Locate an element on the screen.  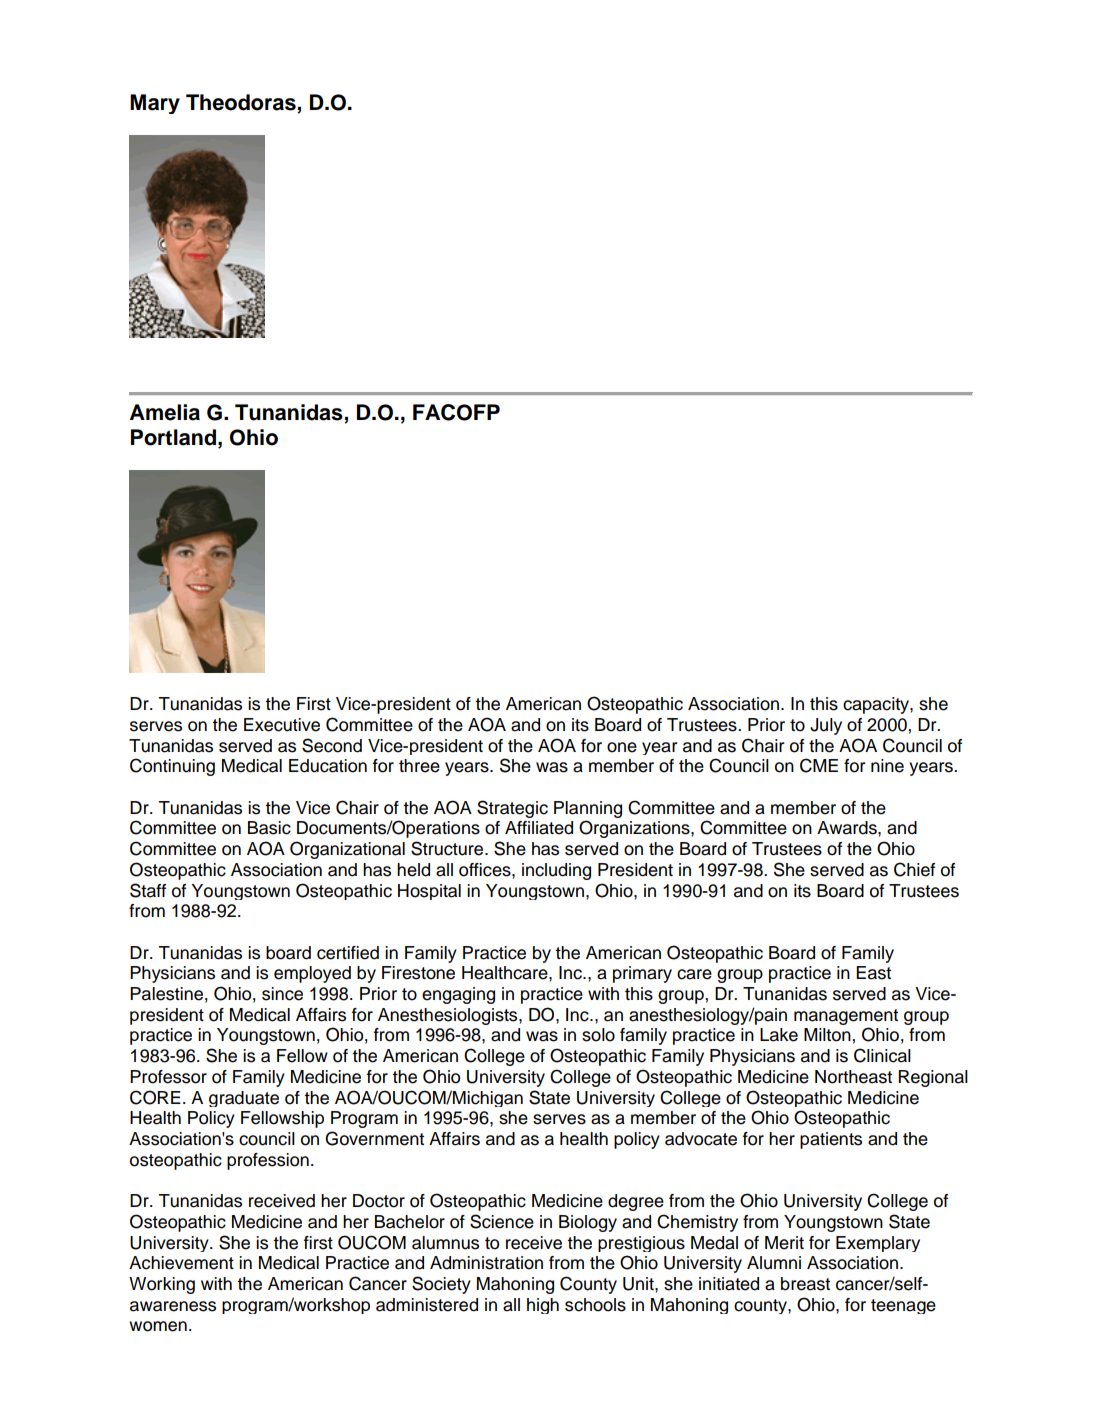
since is located at coordinates (282, 994).
